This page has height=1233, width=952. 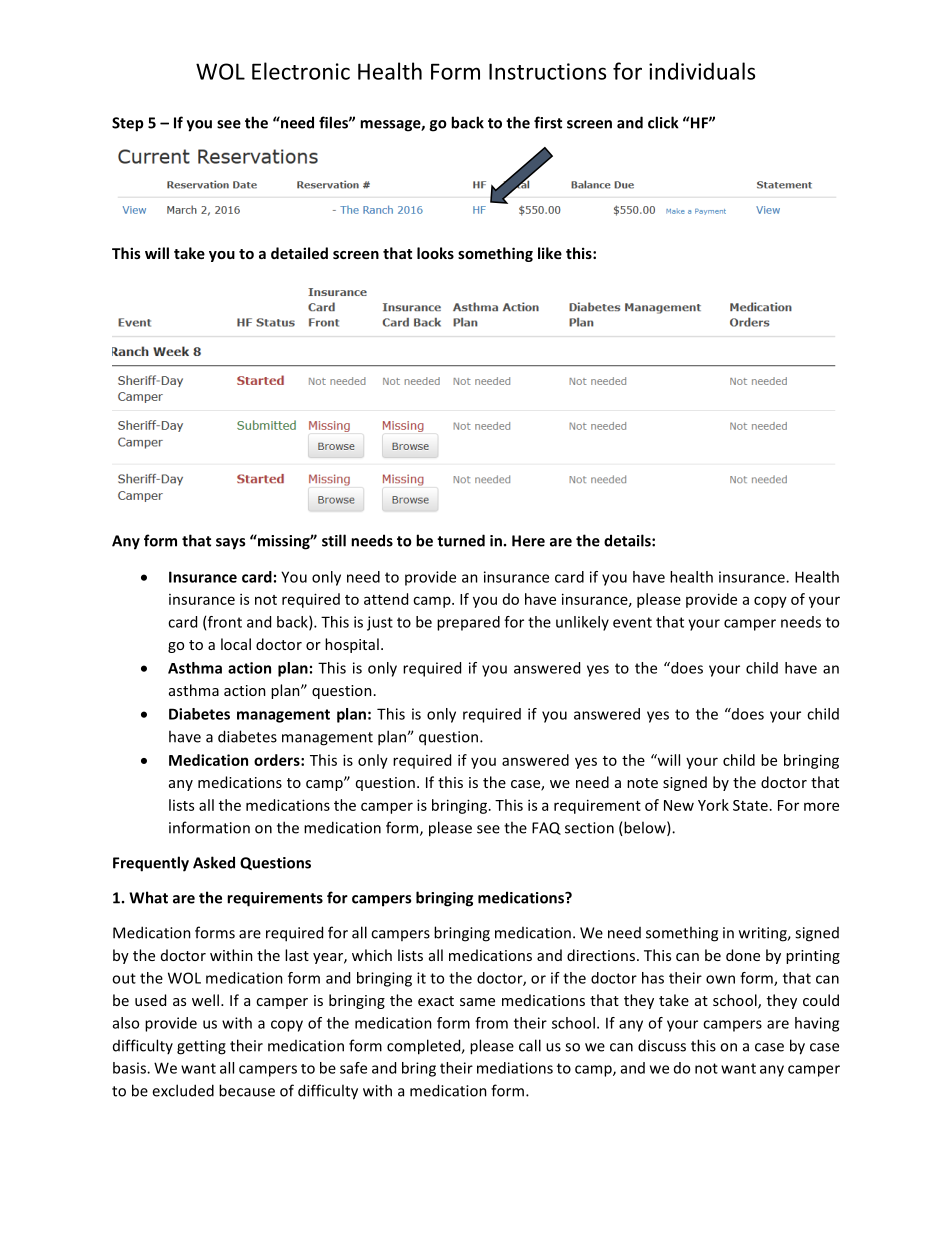 I want to click on turned, so click(x=461, y=540).
